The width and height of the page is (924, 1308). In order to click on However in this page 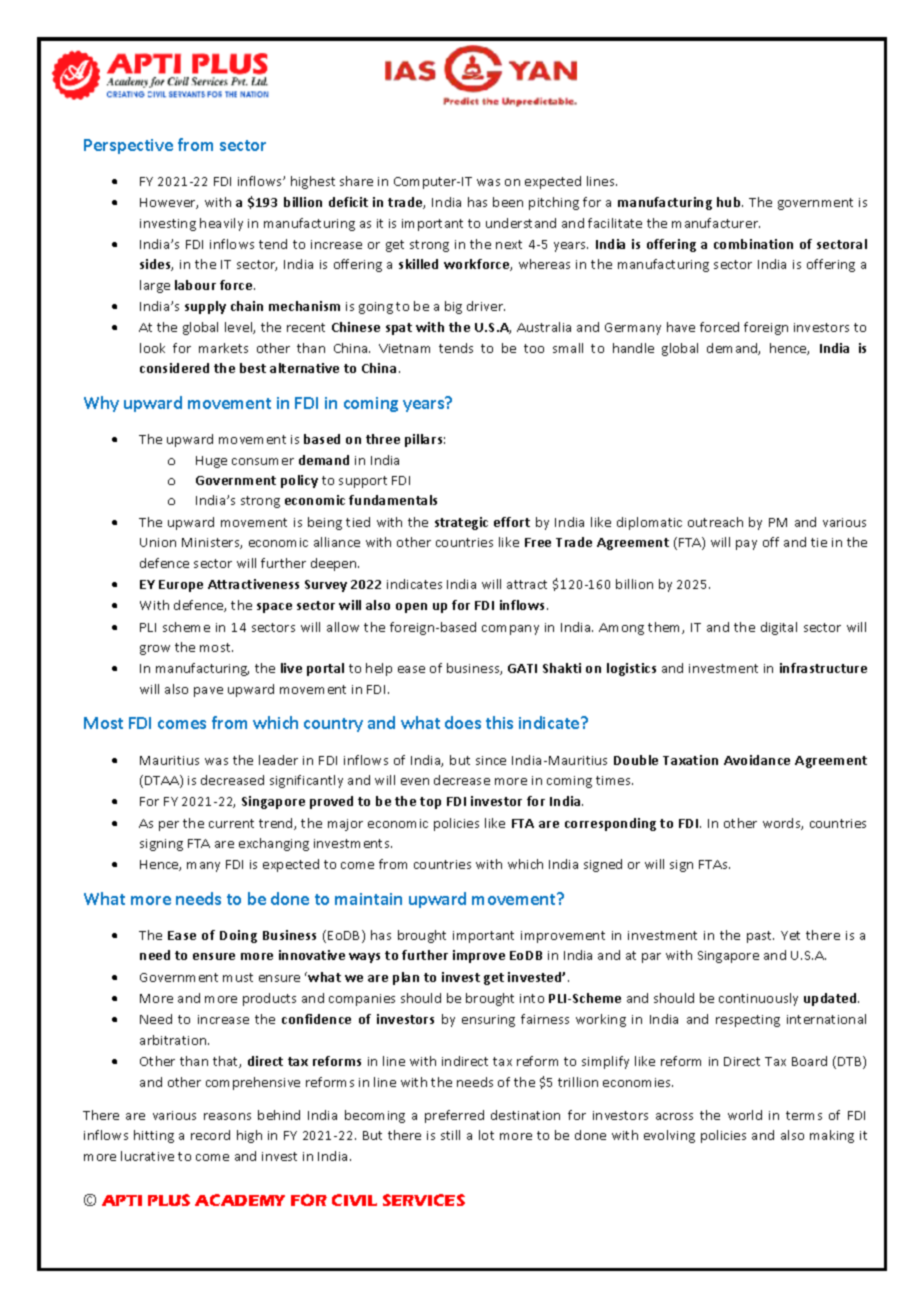, I will do `click(169, 203)`.
